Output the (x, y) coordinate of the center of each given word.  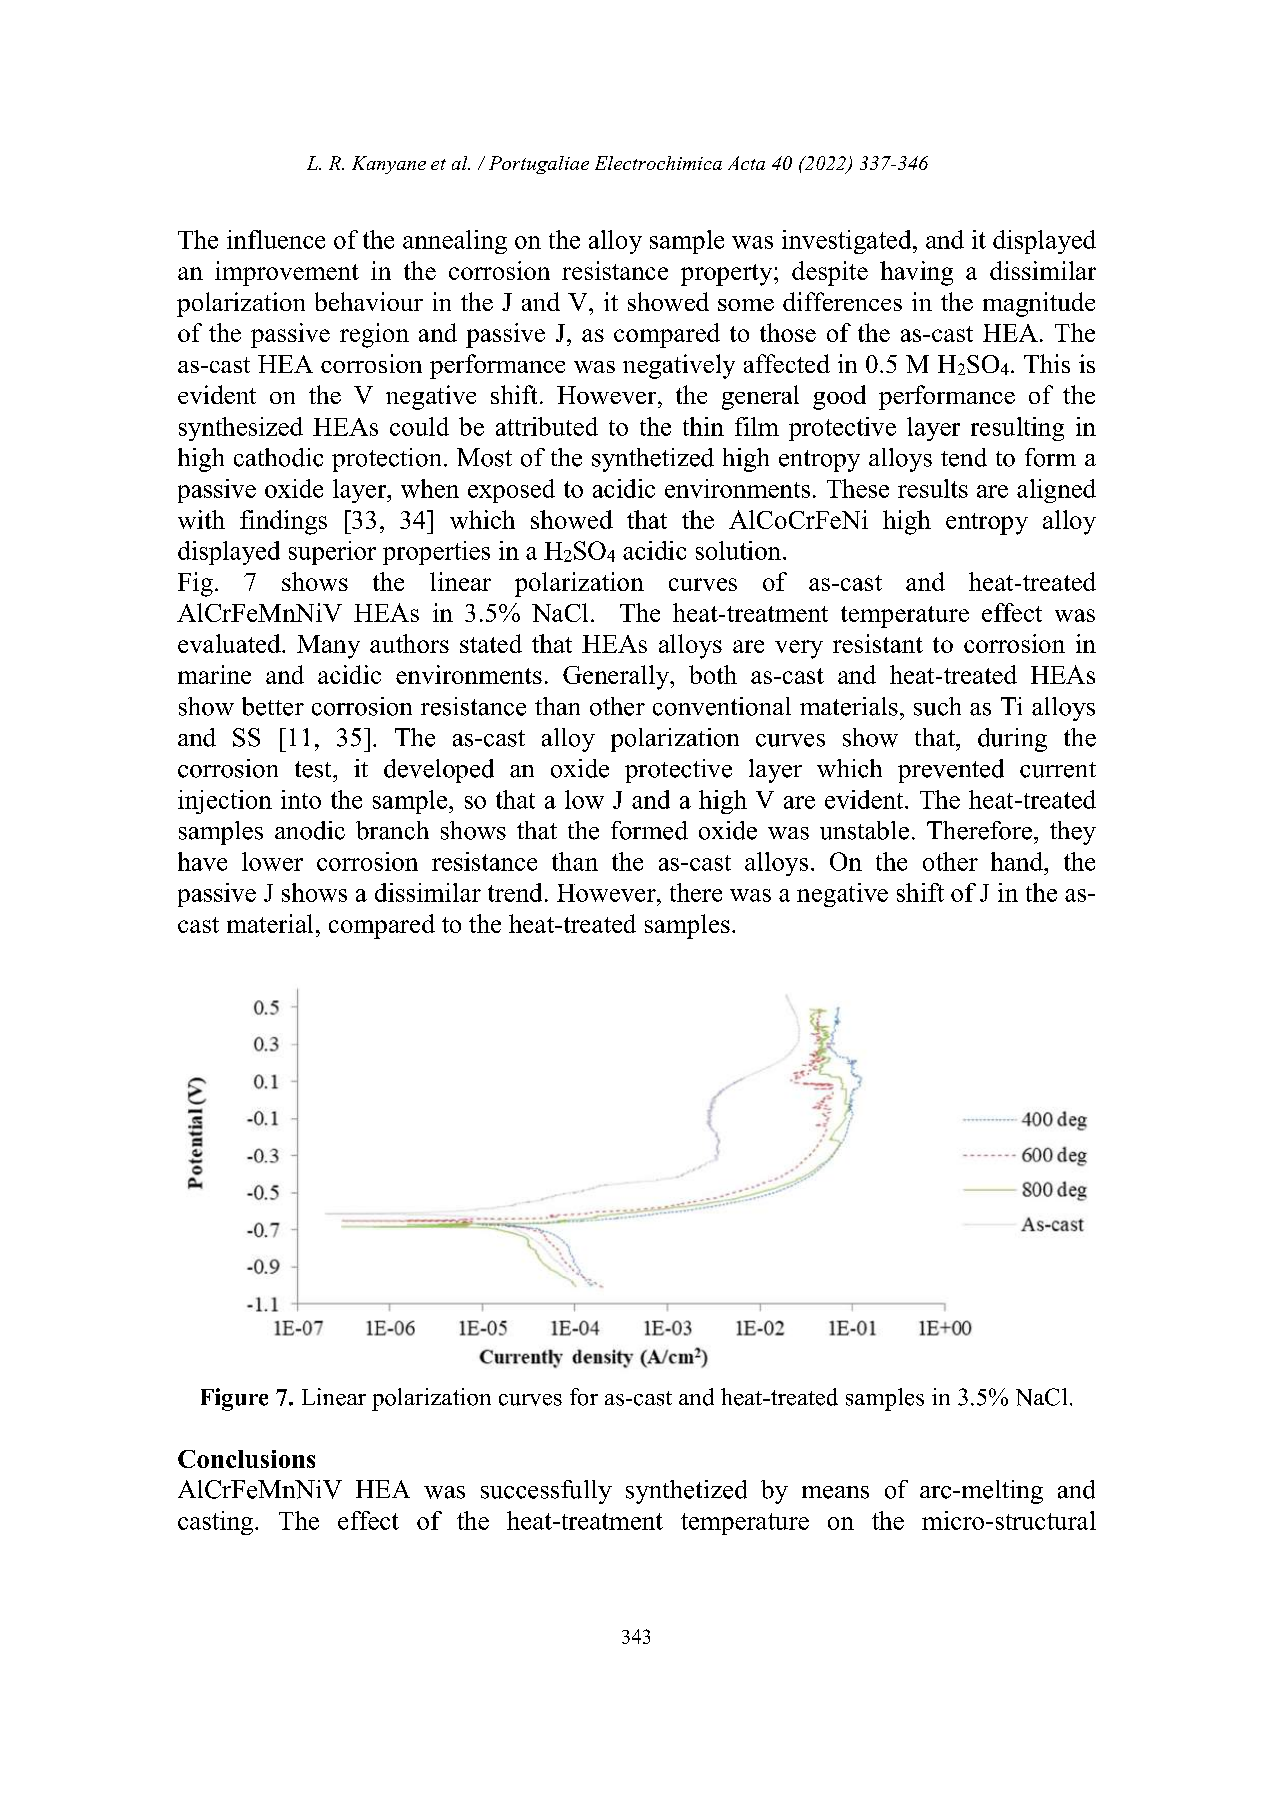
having (916, 273)
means (835, 1492)
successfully (546, 1492)
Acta (746, 163)
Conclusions (246, 1459)
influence (276, 239)
